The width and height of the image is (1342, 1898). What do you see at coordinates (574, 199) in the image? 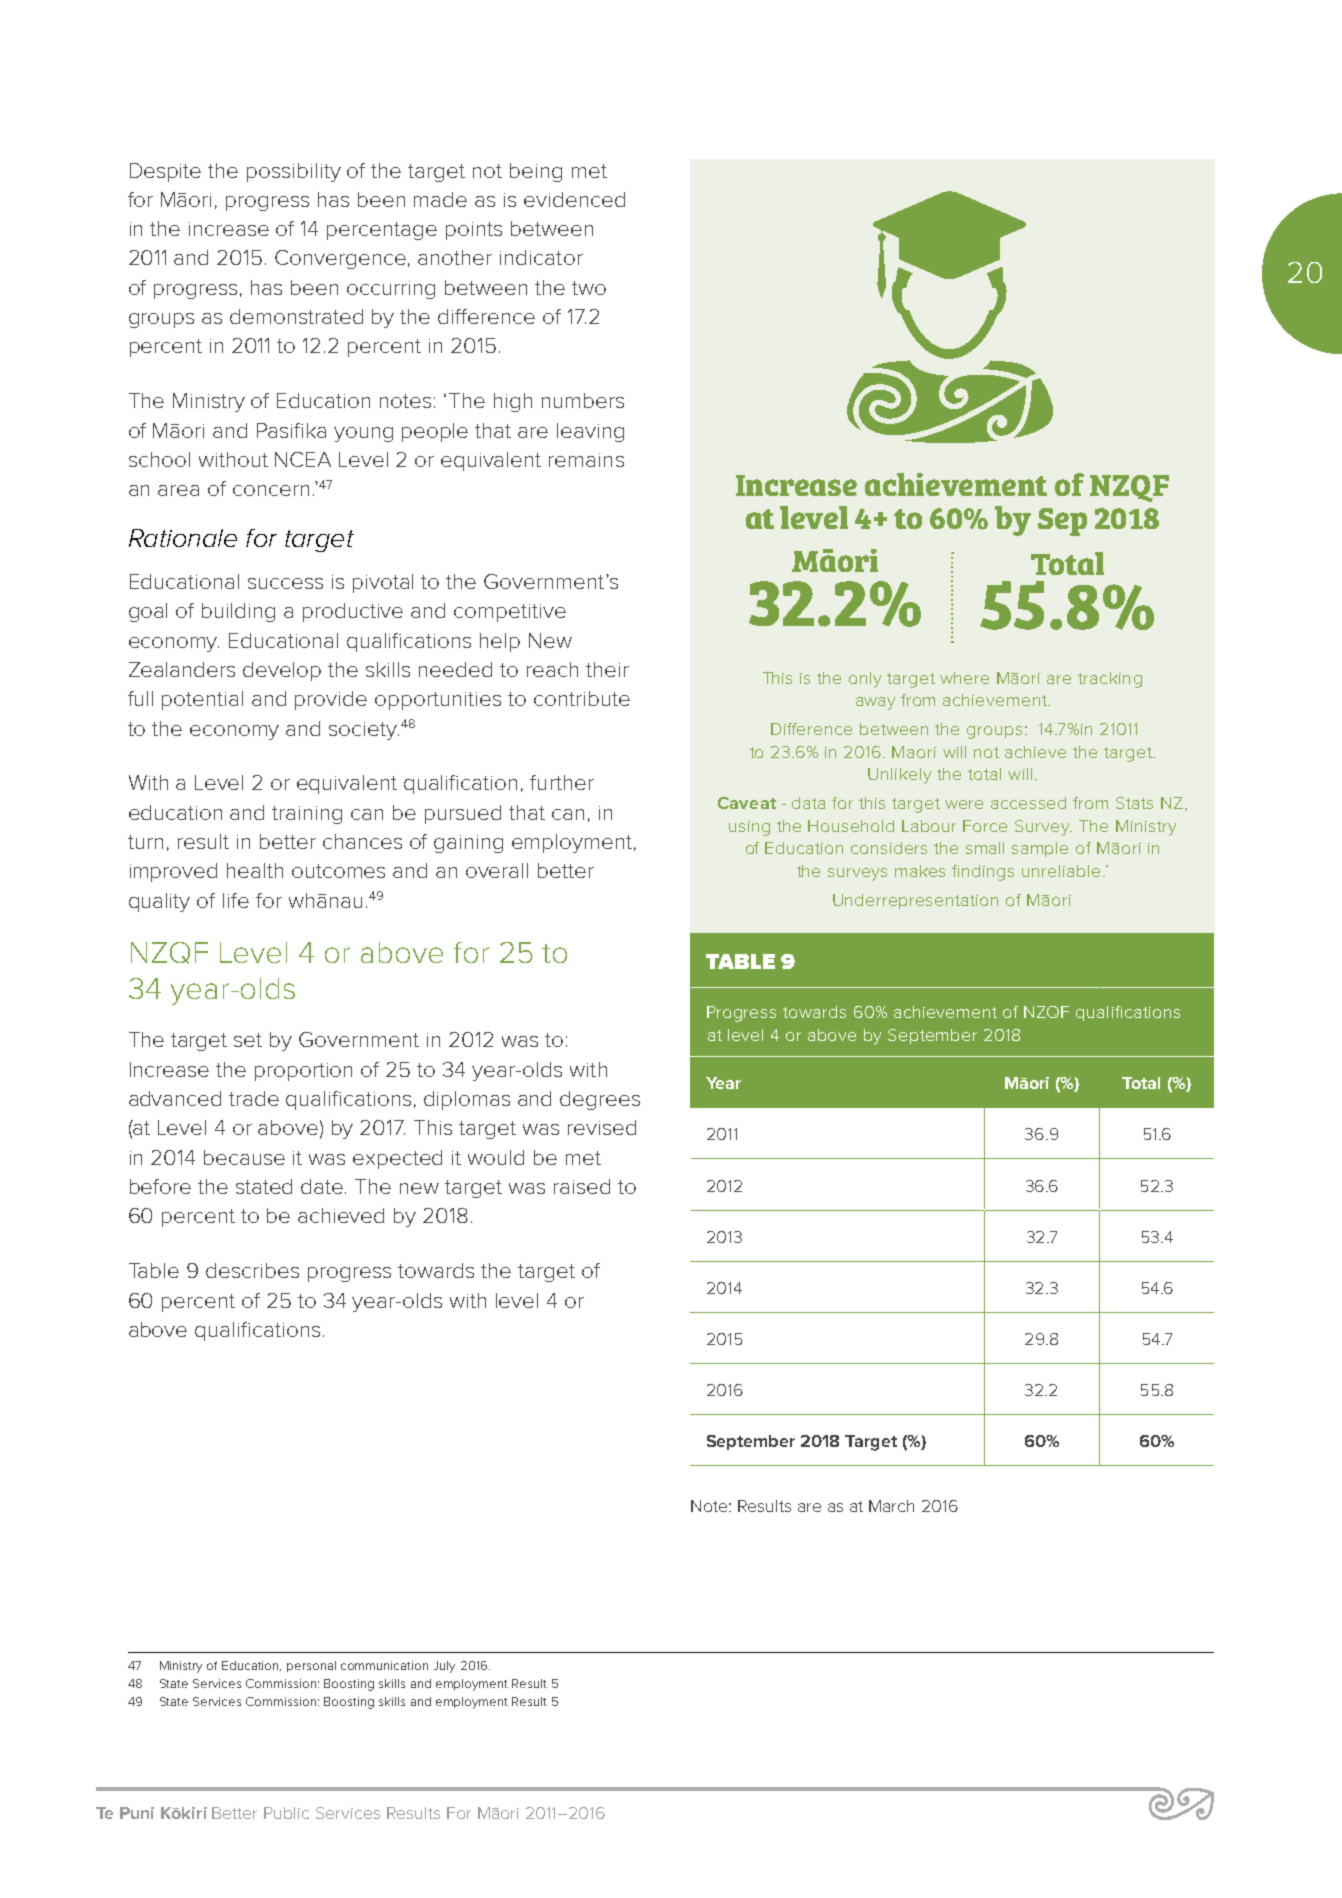
I see `evidenced` at bounding box center [574, 199].
